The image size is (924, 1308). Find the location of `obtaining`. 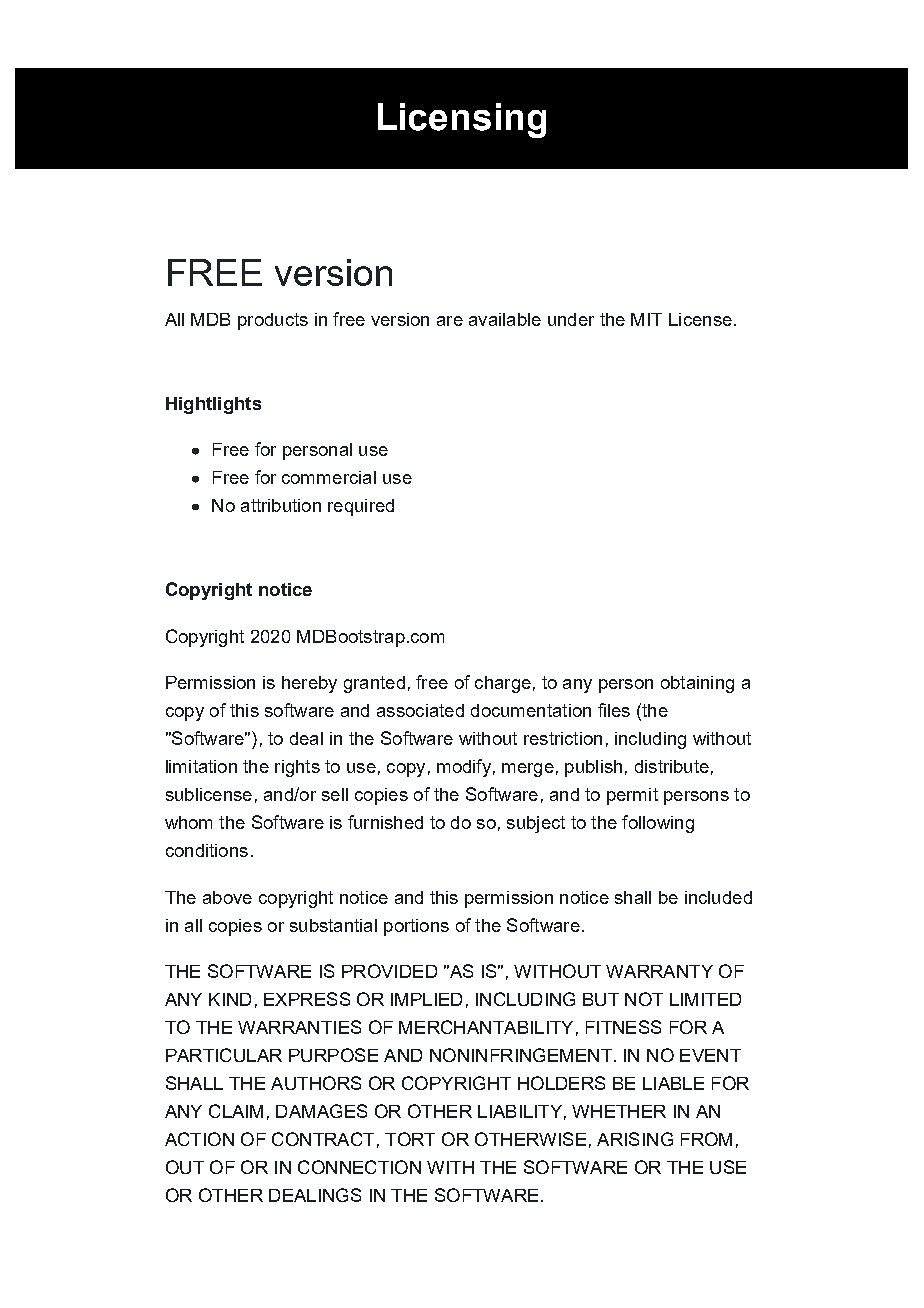

obtaining is located at coordinates (697, 684).
